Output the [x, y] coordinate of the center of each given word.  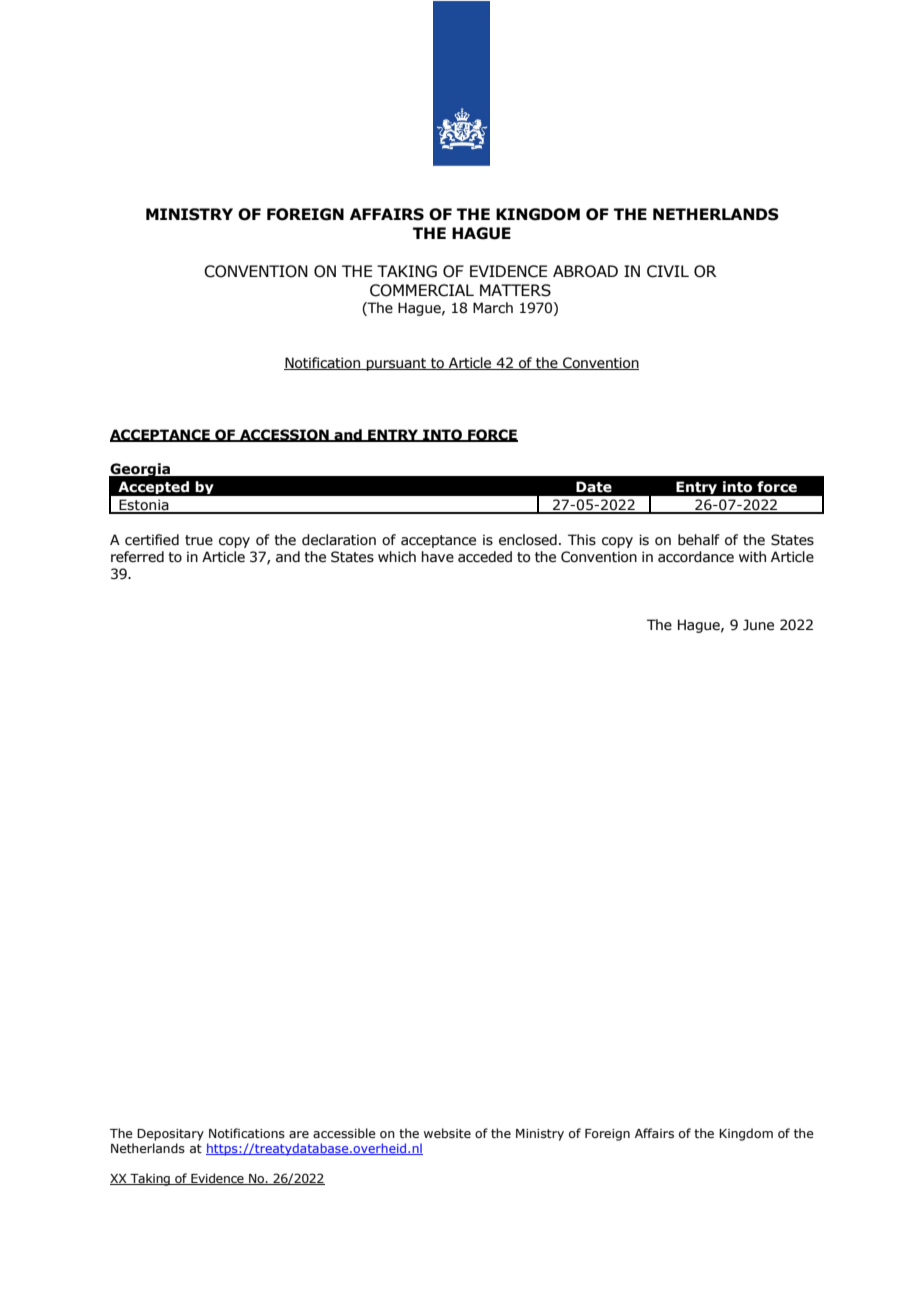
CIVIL [668, 271]
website [447, 1133]
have [437, 557]
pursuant [396, 364]
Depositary [170, 1135]
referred [137, 557]
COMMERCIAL [422, 290]
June [758, 625]
